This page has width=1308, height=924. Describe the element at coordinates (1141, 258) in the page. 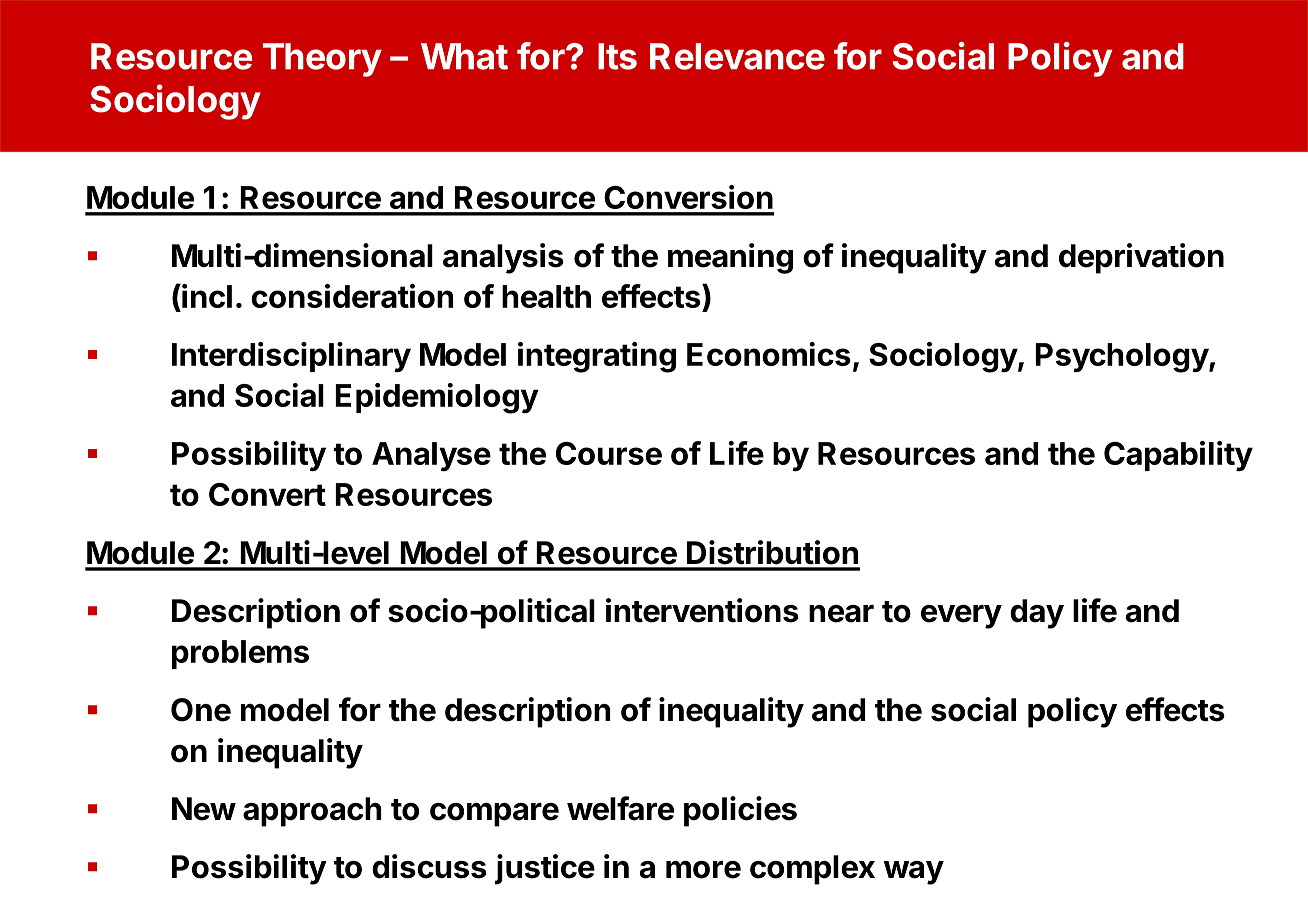

I see `deprivation` at that location.
